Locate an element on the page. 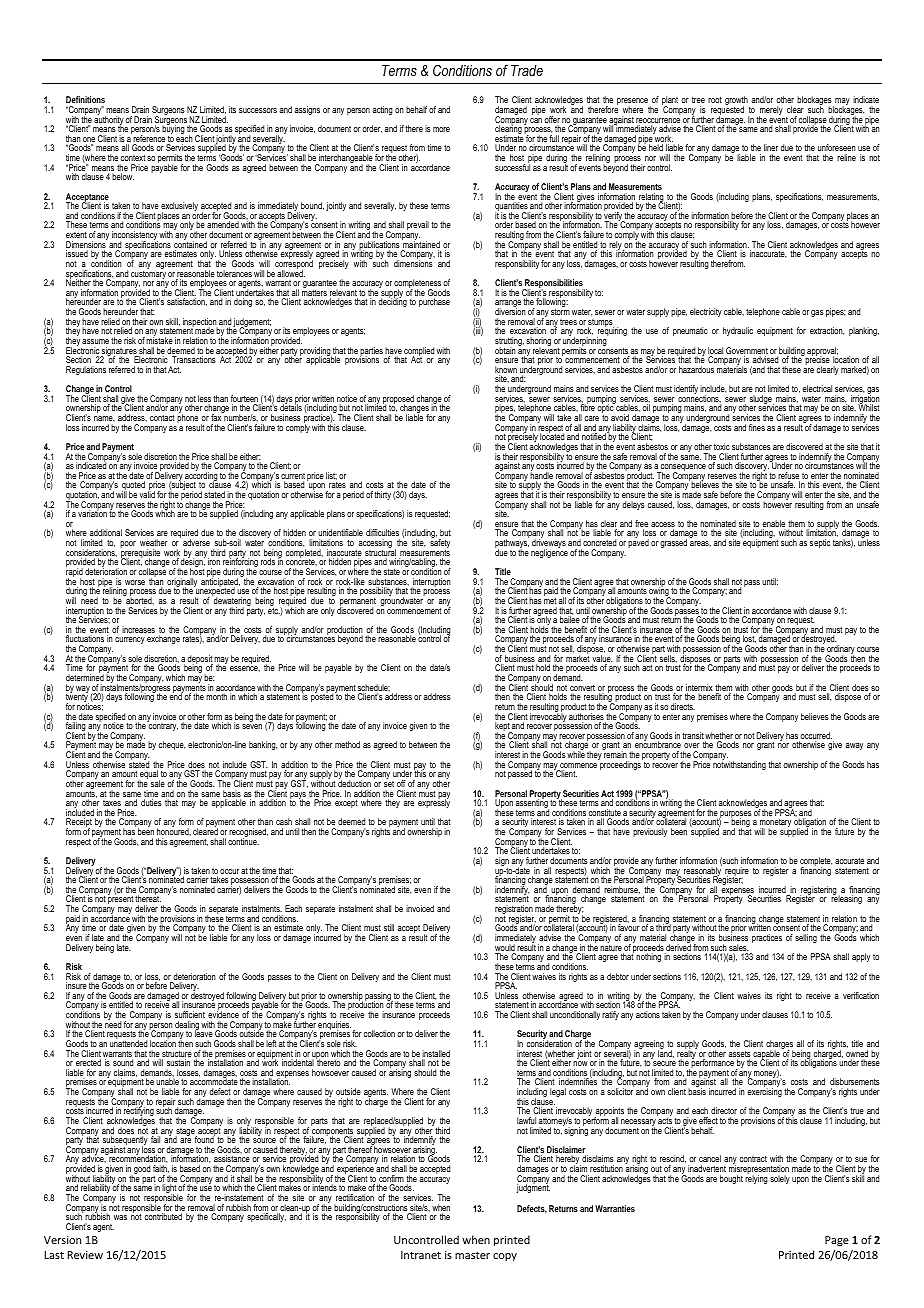 This image has width=924, height=1308. variation is located at coordinates (92, 513).
